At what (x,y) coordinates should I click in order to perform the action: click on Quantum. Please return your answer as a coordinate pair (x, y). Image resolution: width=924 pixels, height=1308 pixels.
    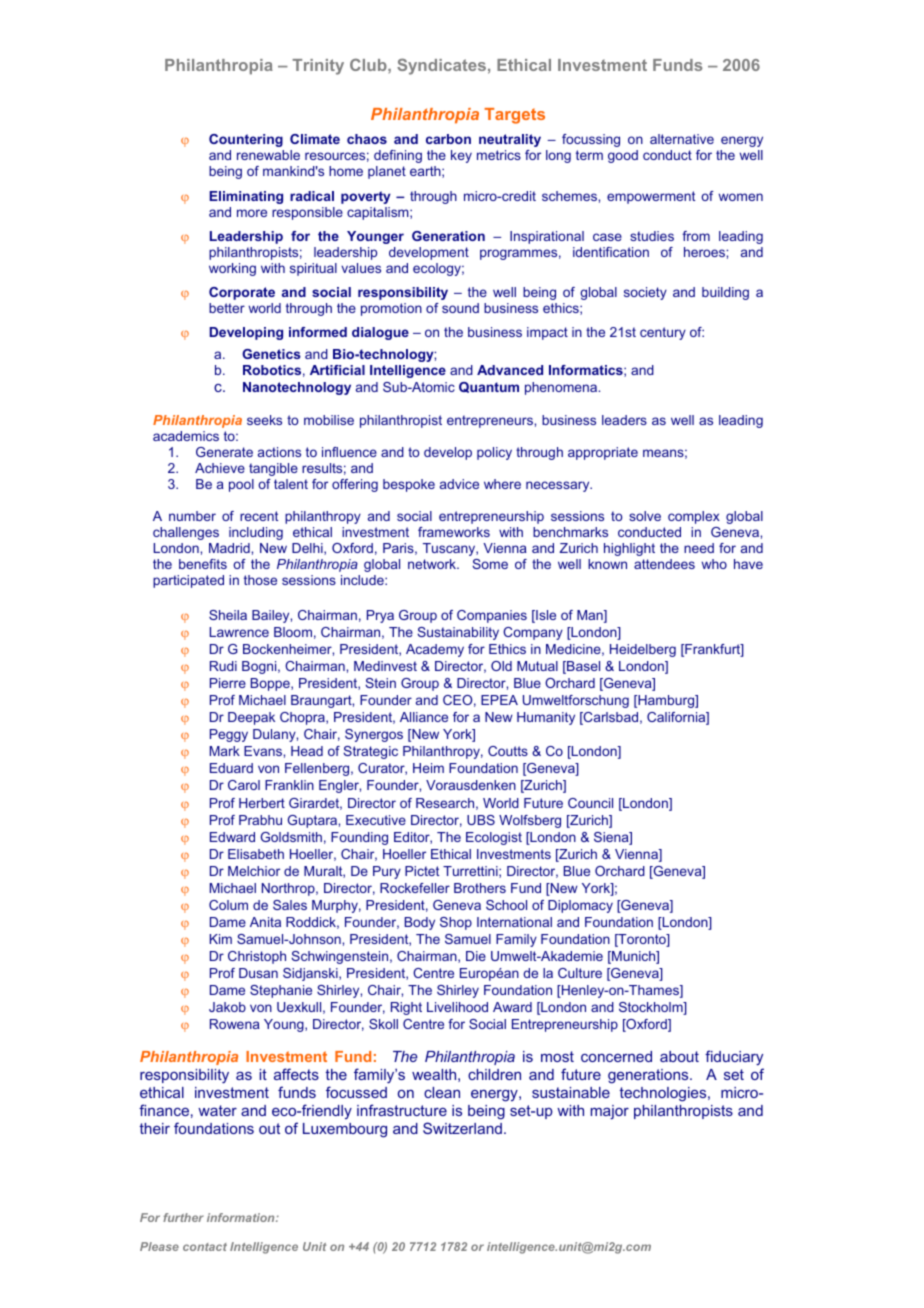
    Looking at the image, I should click on (489, 387).
